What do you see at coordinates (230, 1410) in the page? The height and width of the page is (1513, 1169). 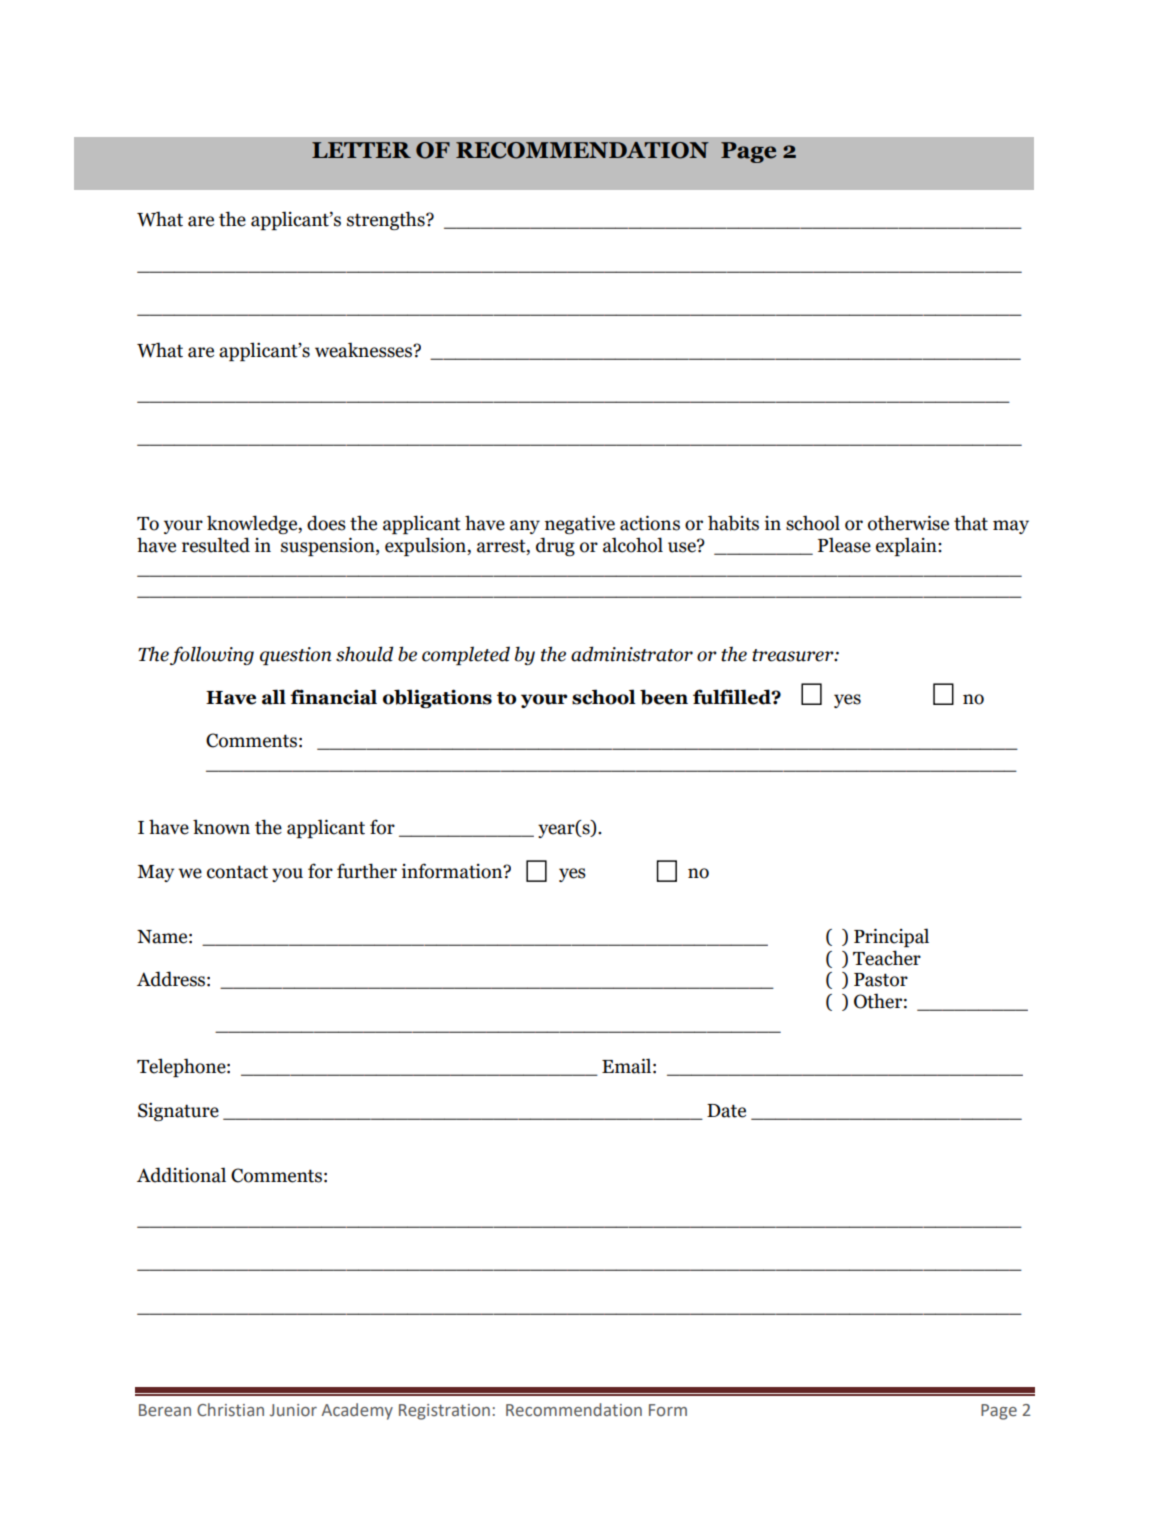 I see `Christian` at bounding box center [230, 1410].
